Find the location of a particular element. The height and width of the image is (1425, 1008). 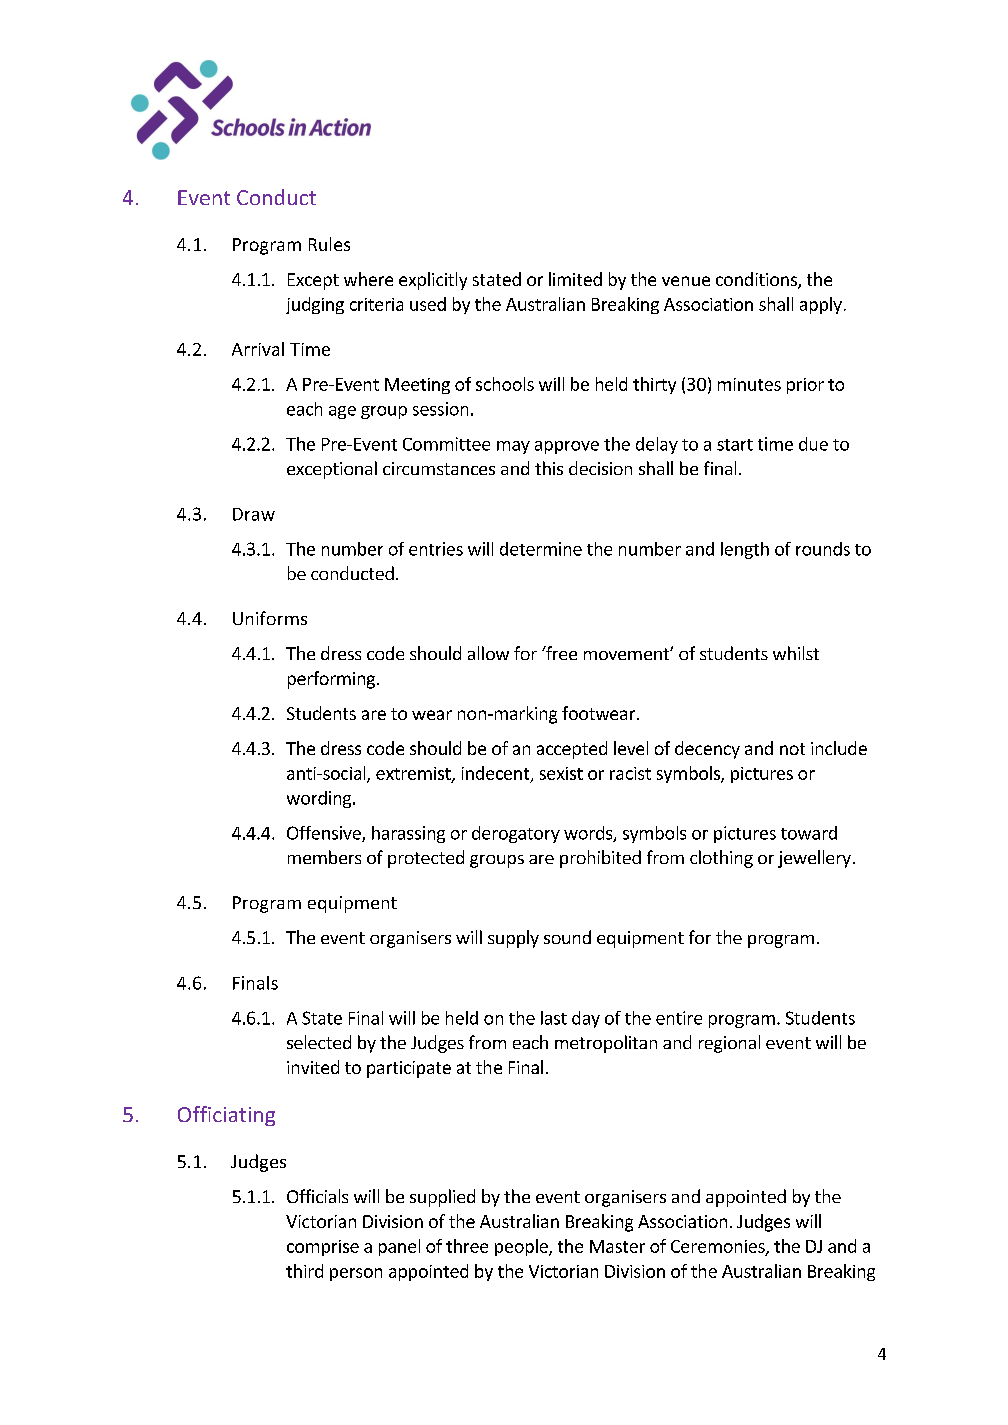

wording is located at coordinates (320, 799).
